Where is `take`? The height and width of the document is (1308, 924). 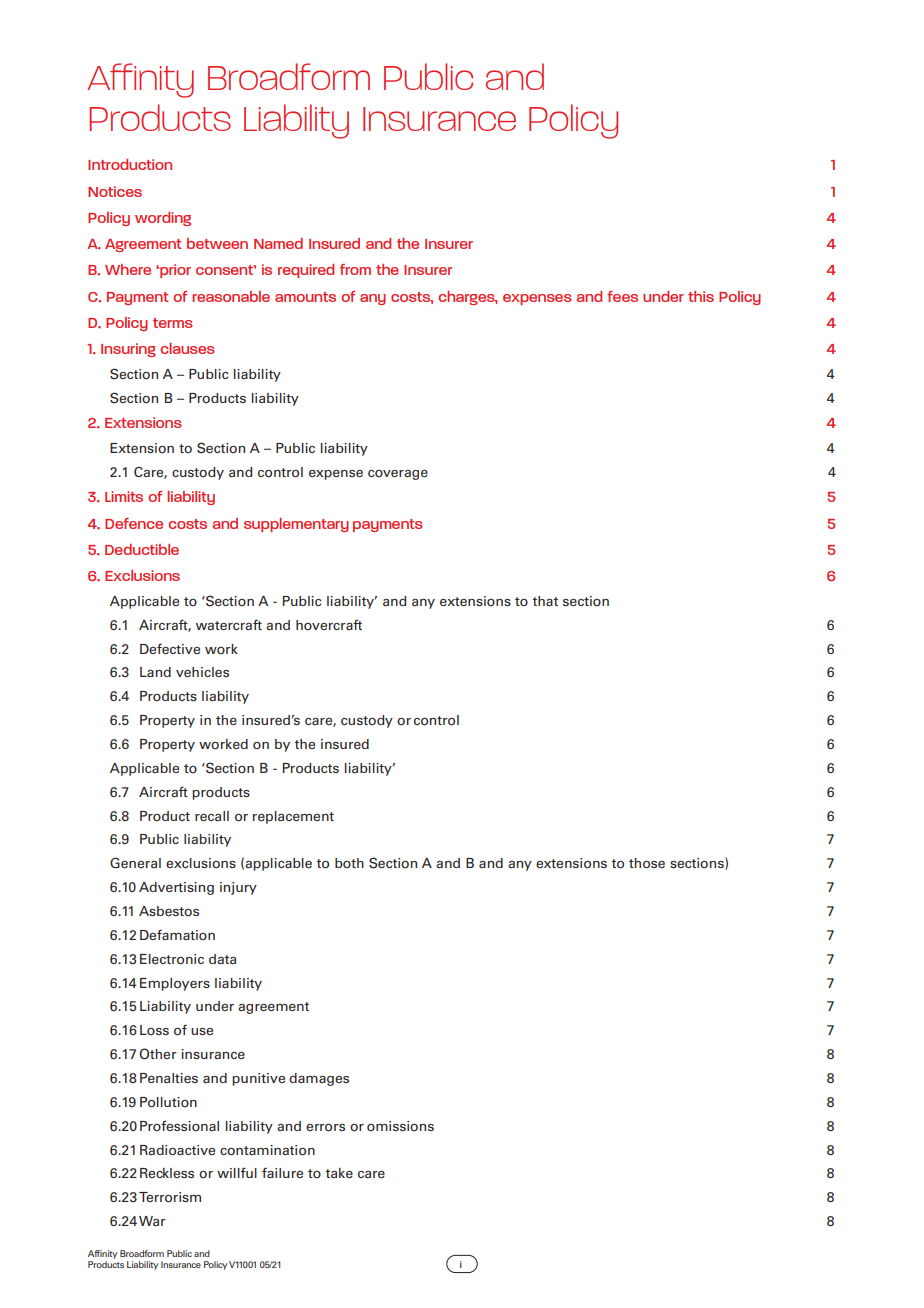 take is located at coordinates (339, 1173).
